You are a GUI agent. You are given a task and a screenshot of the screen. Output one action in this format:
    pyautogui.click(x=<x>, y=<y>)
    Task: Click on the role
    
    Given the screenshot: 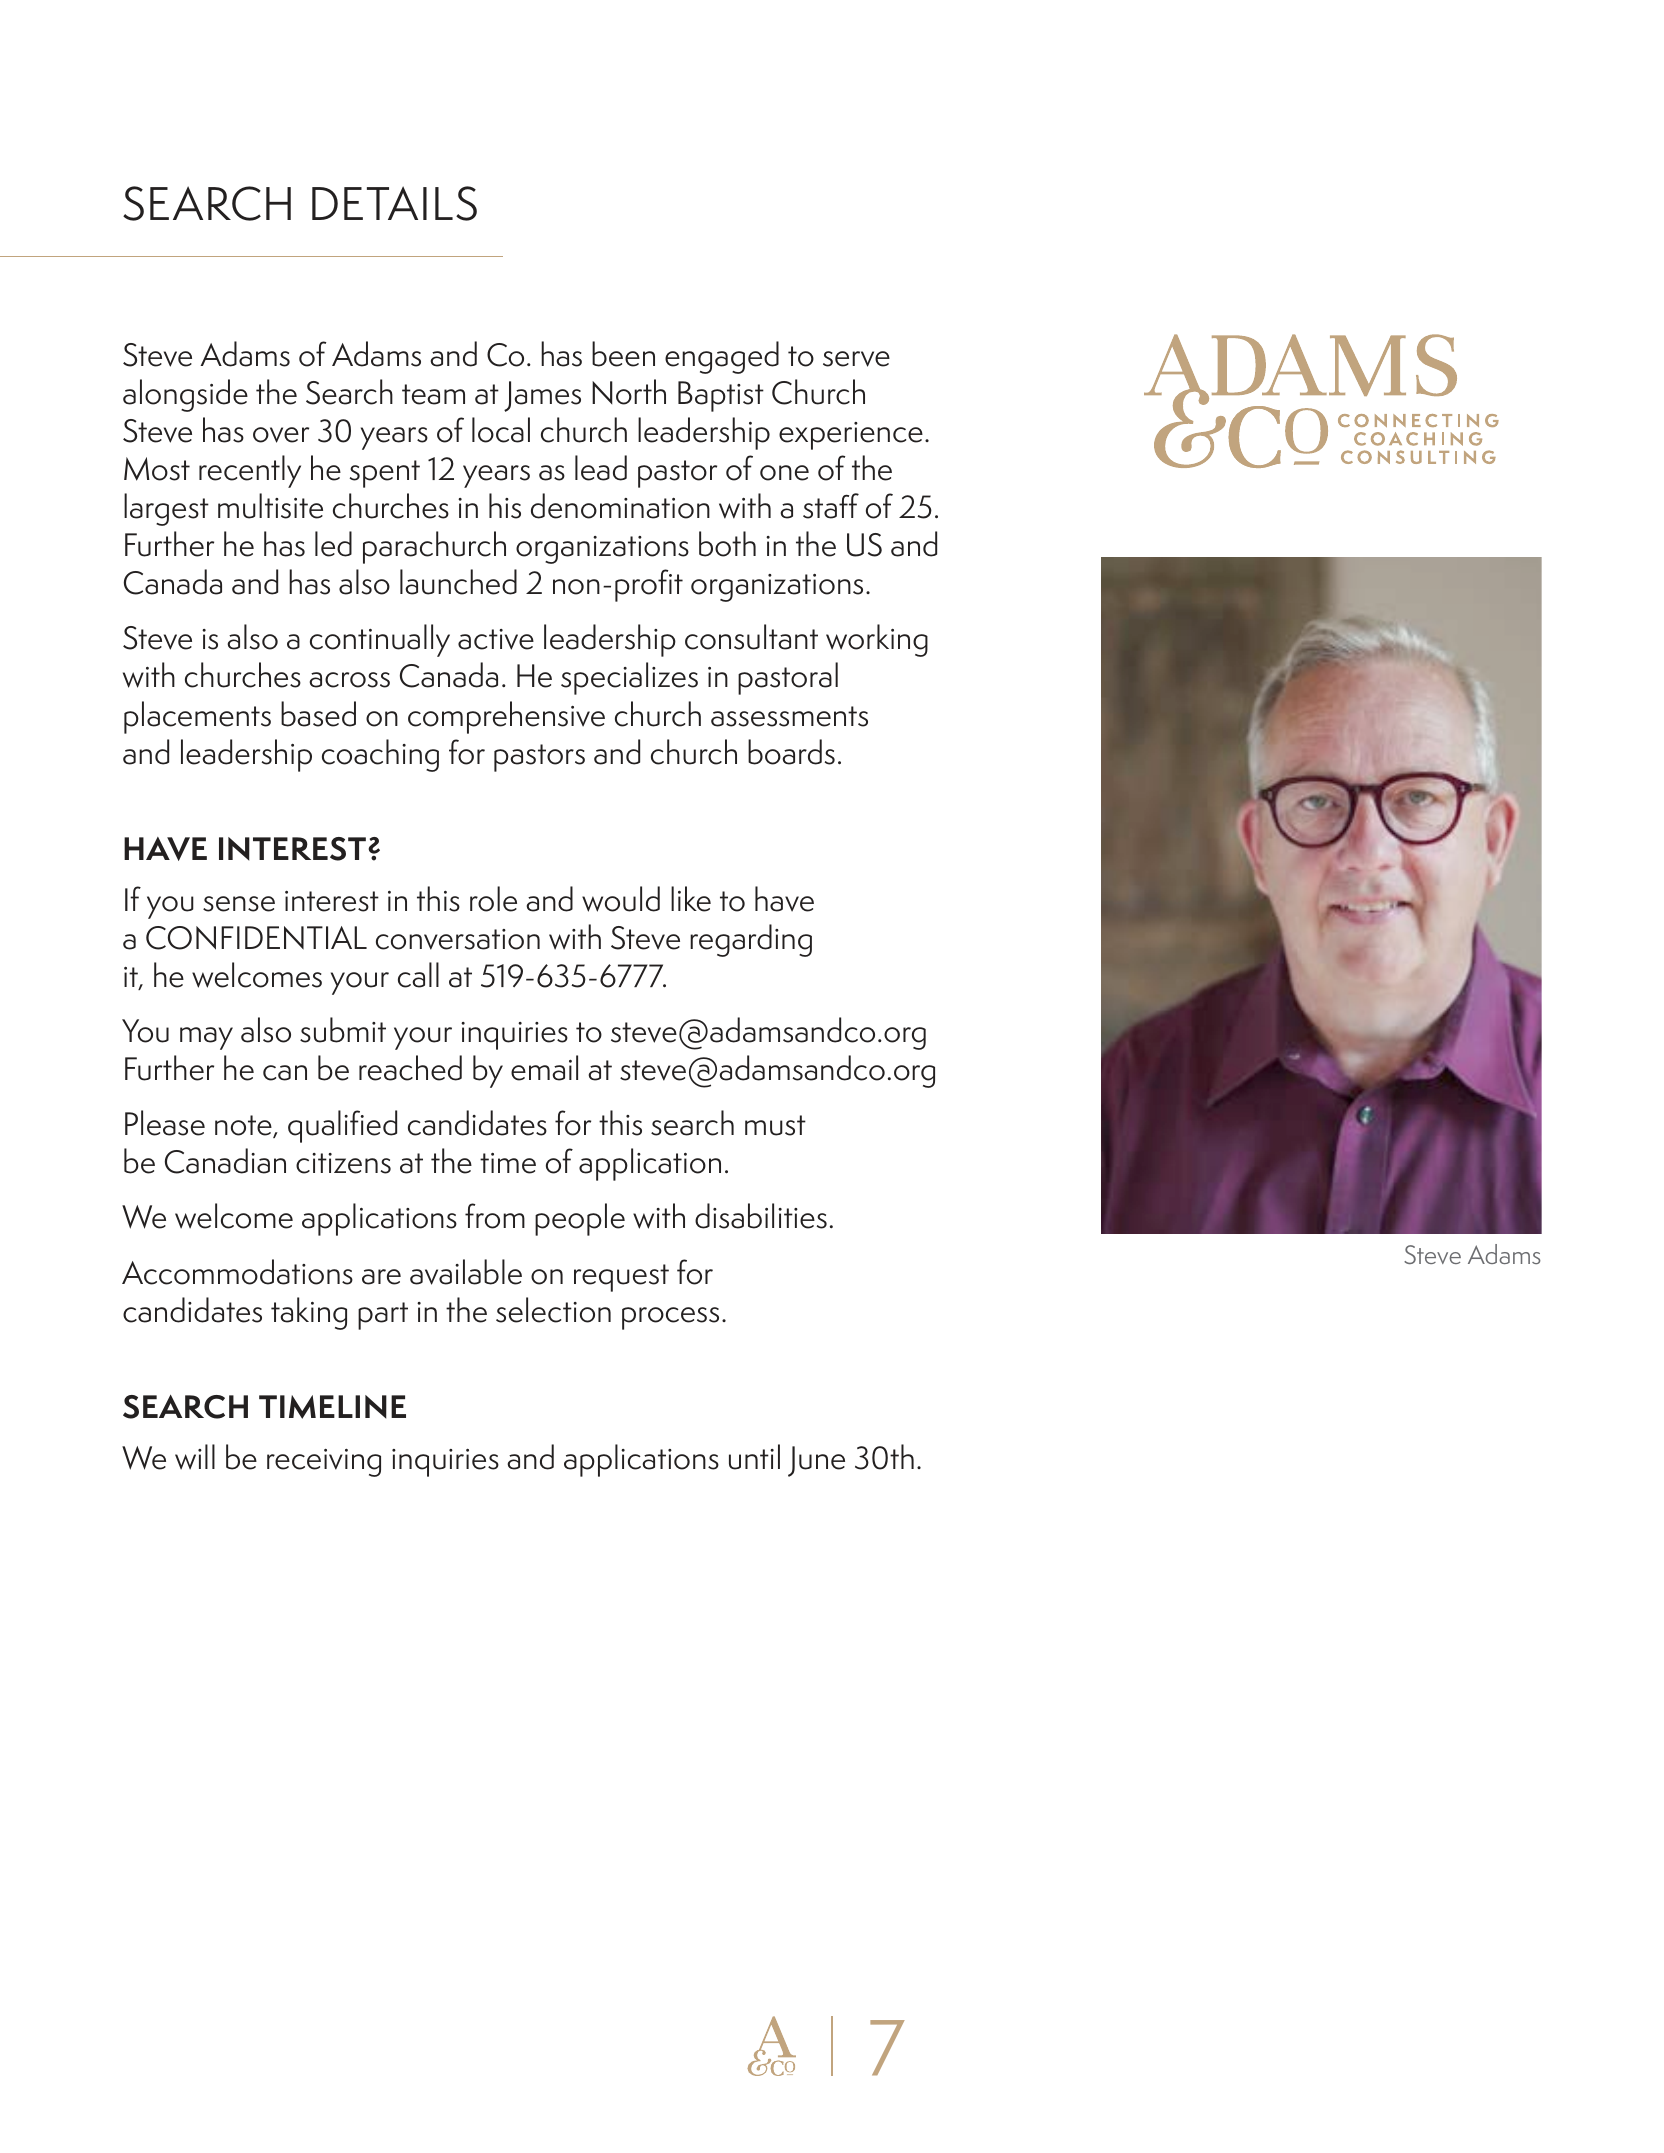 What is the action you would take?
    pyautogui.click(x=493, y=899)
